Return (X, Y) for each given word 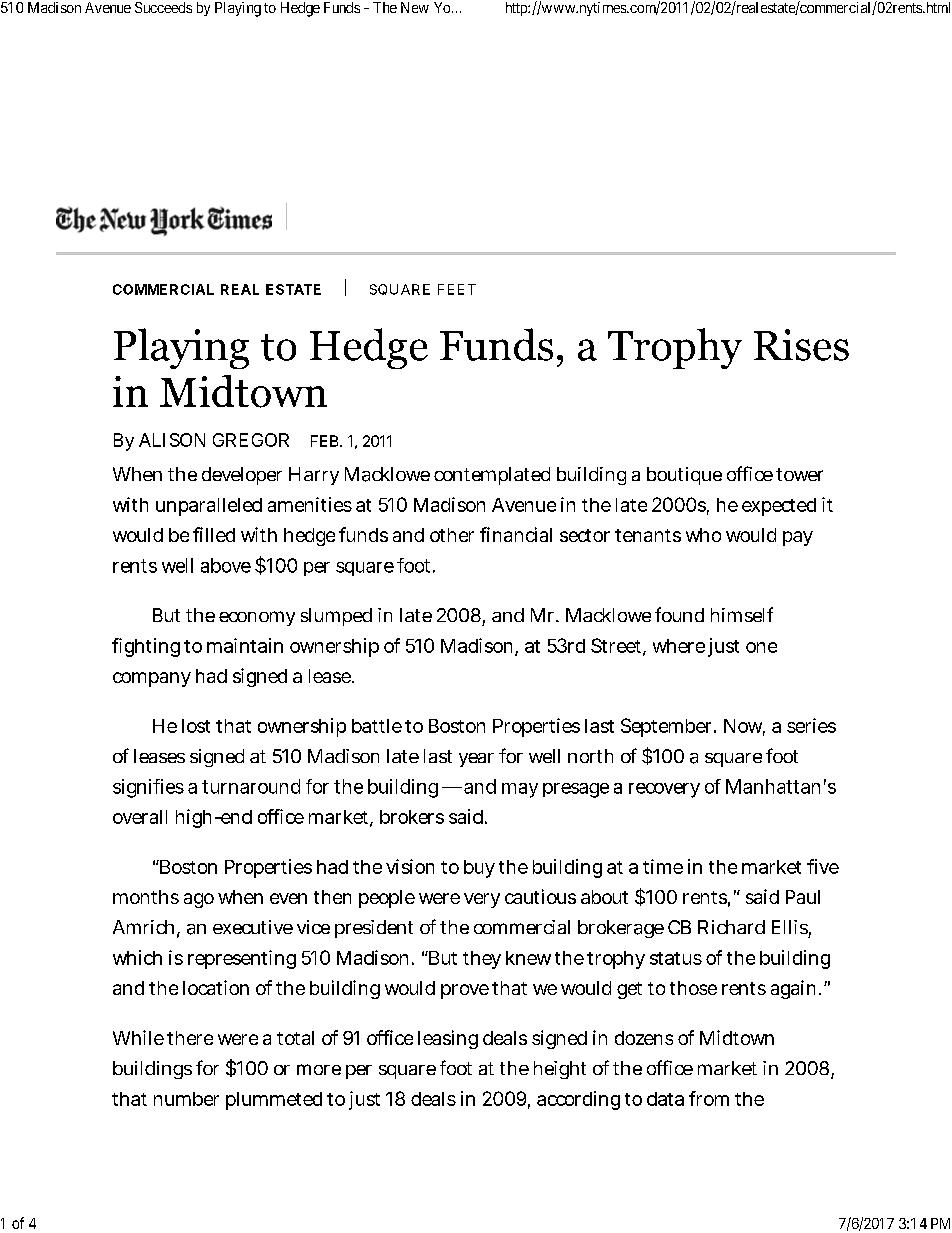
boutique (684, 476)
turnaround (251, 786)
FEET (457, 289)
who (703, 535)
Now (744, 727)
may (520, 790)
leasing (448, 1039)
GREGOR (251, 440)
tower (799, 474)
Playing (238, 9)
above (226, 565)
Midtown (737, 1037)
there (190, 1038)
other (452, 535)
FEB (326, 441)
